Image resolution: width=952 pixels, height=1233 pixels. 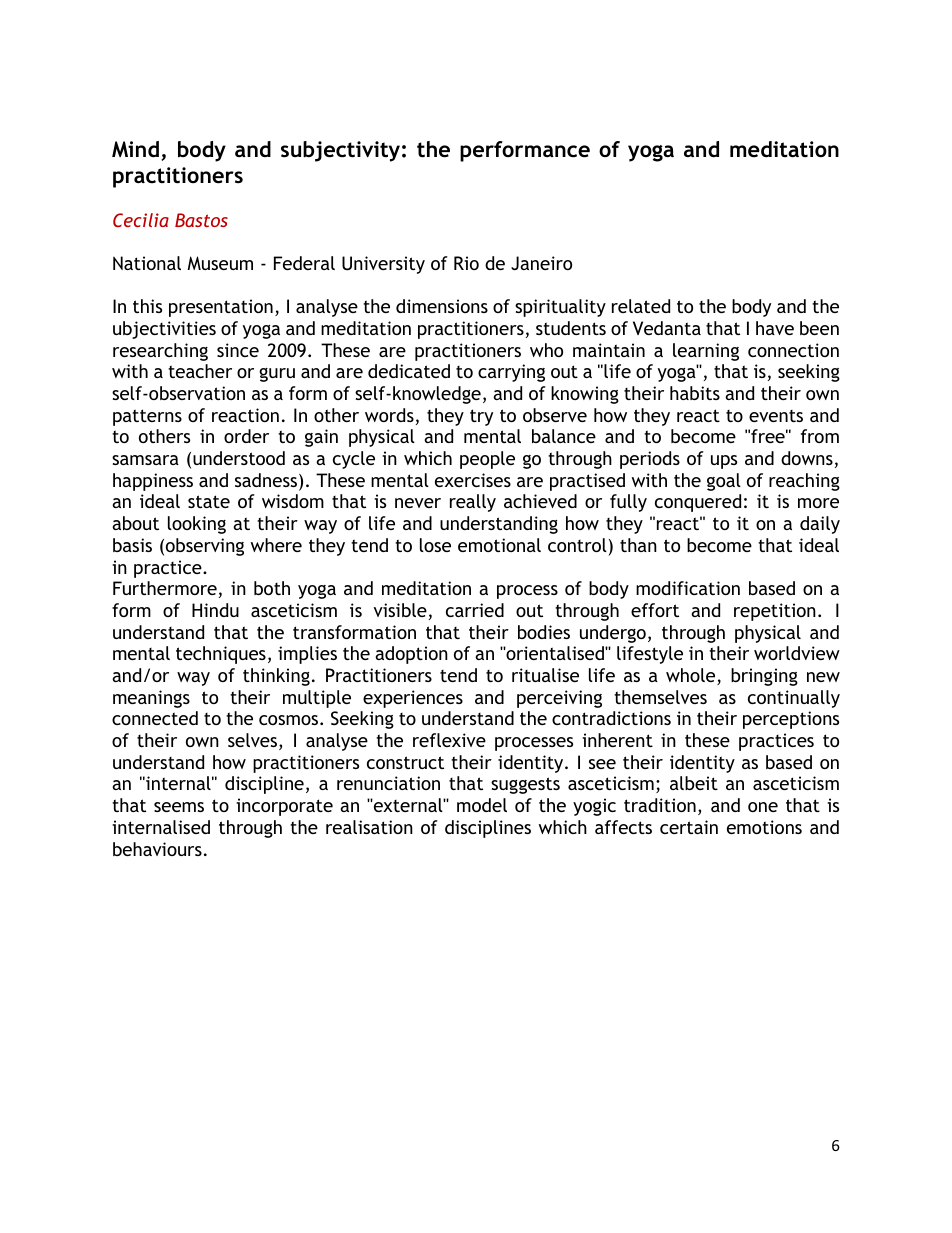 What do you see at coordinates (209, 501) in the screenshot?
I see `state` at bounding box center [209, 501].
